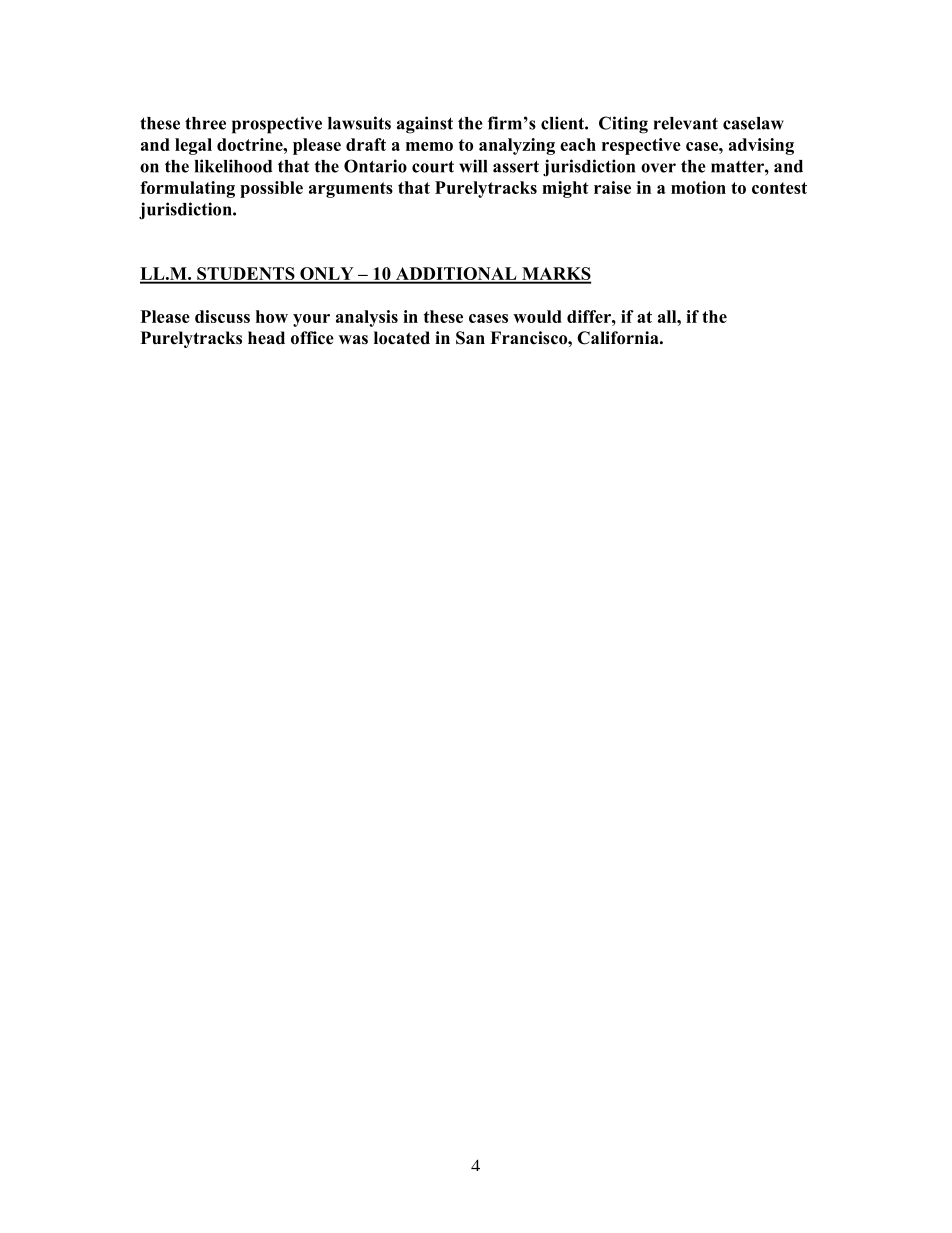 The width and height of the image is (952, 1233). I want to click on over, so click(658, 168).
